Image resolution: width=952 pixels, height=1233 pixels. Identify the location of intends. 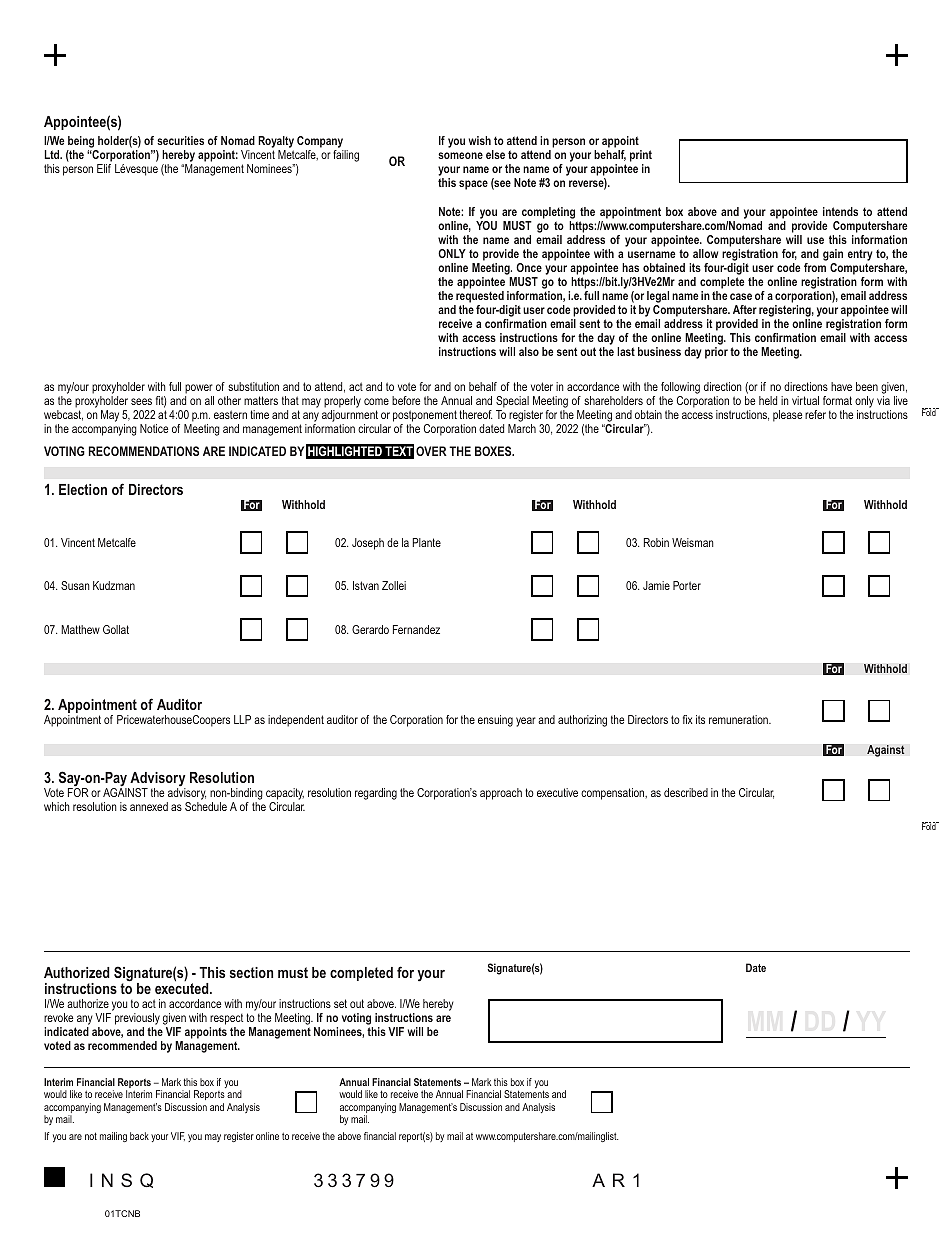
(840, 211).
